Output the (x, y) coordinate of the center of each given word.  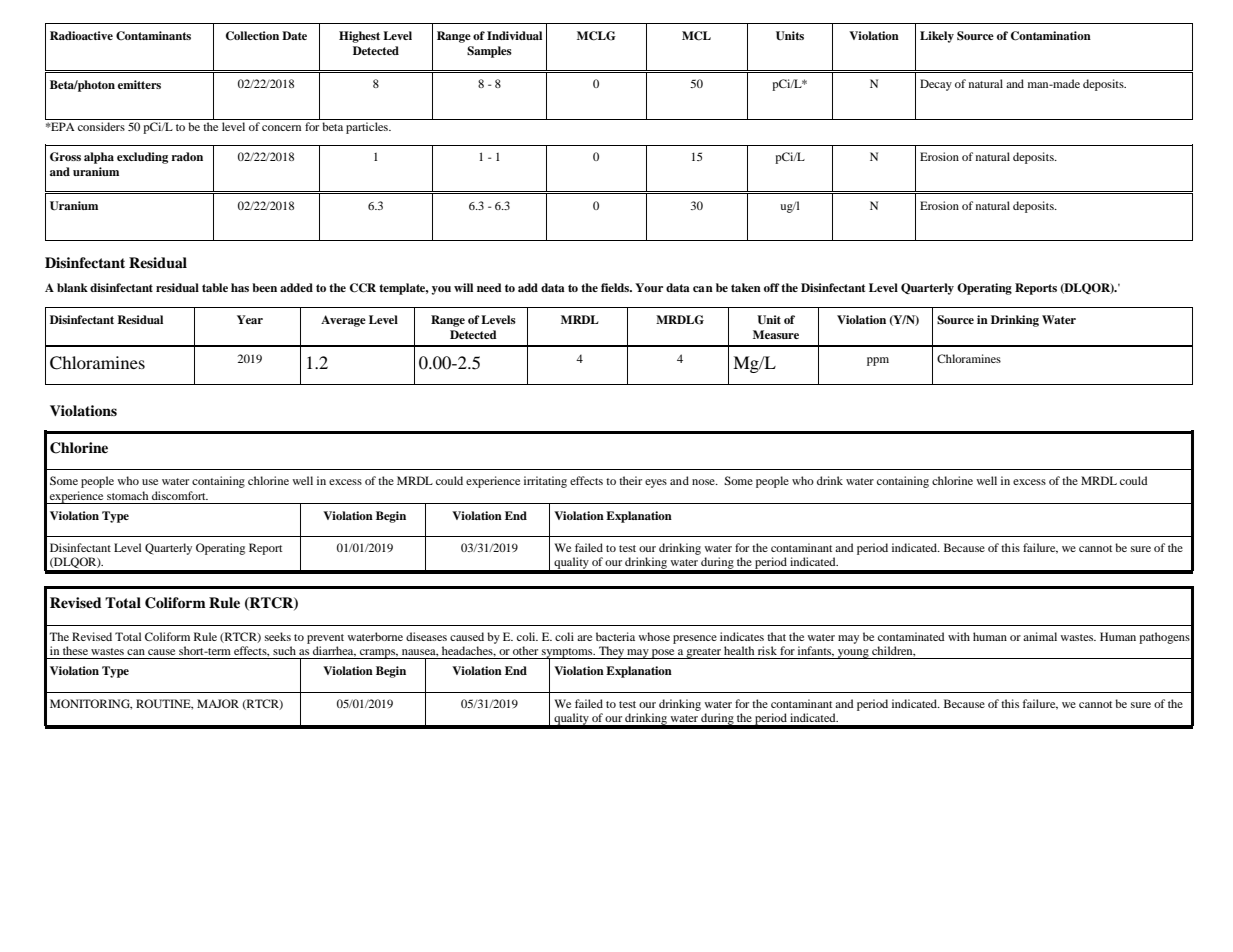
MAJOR (218, 703)
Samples (489, 52)
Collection (252, 36)
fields (616, 287)
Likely (937, 37)
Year (250, 319)
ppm (878, 361)
